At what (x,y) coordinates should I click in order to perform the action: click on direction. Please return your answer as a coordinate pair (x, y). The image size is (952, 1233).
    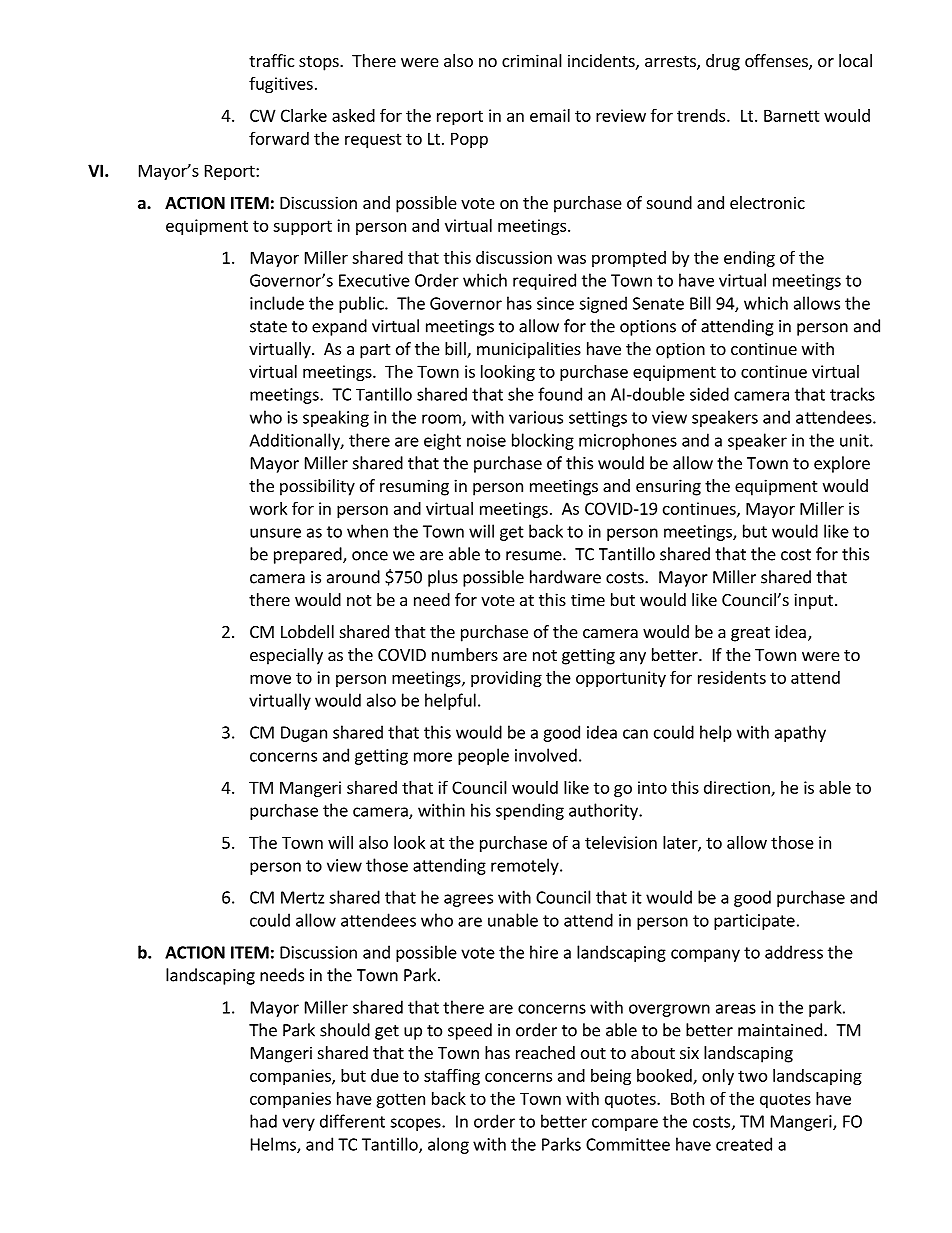
    Looking at the image, I should click on (738, 788).
